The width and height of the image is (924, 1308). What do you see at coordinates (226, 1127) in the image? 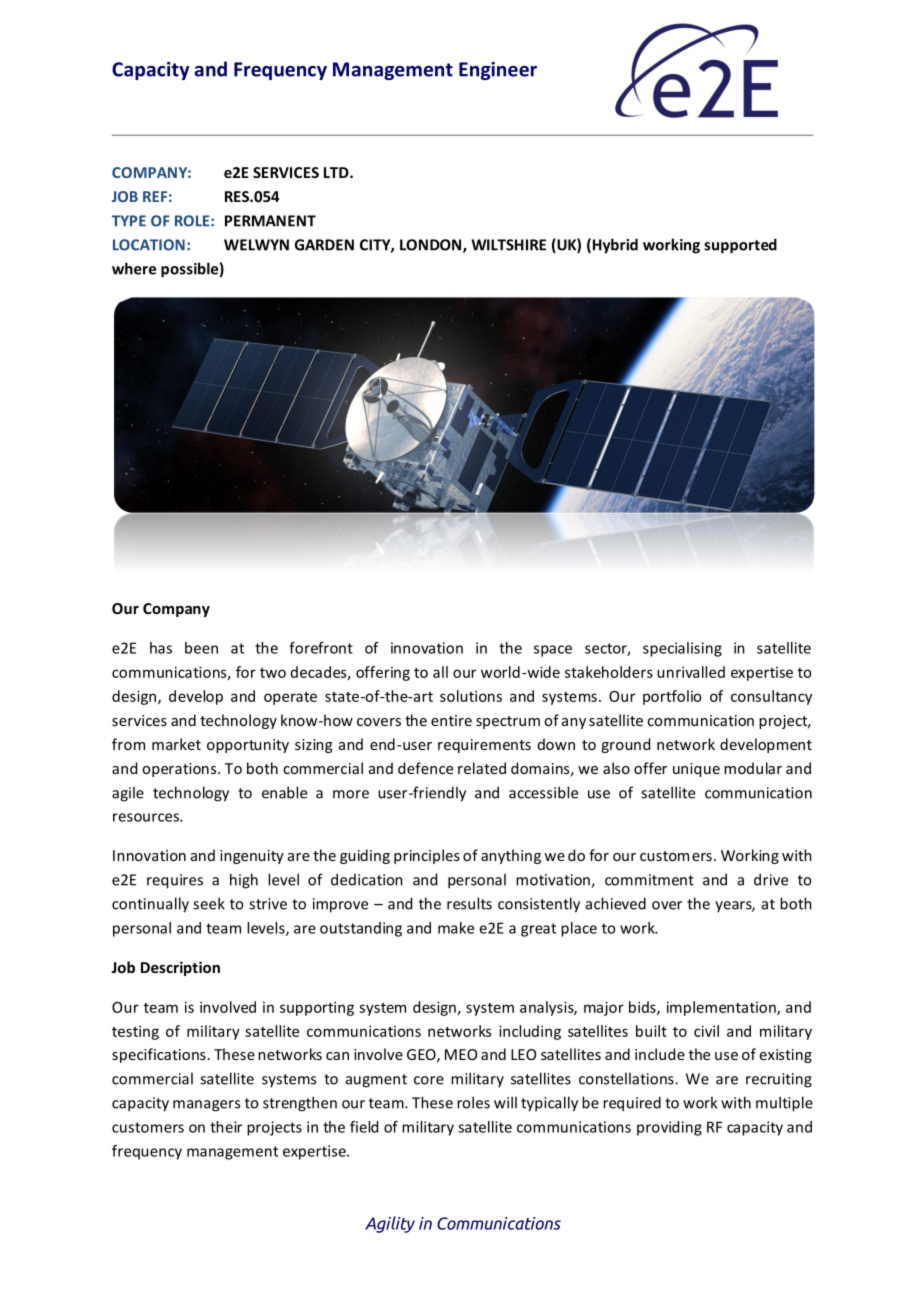
I see `their` at bounding box center [226, 1127].
